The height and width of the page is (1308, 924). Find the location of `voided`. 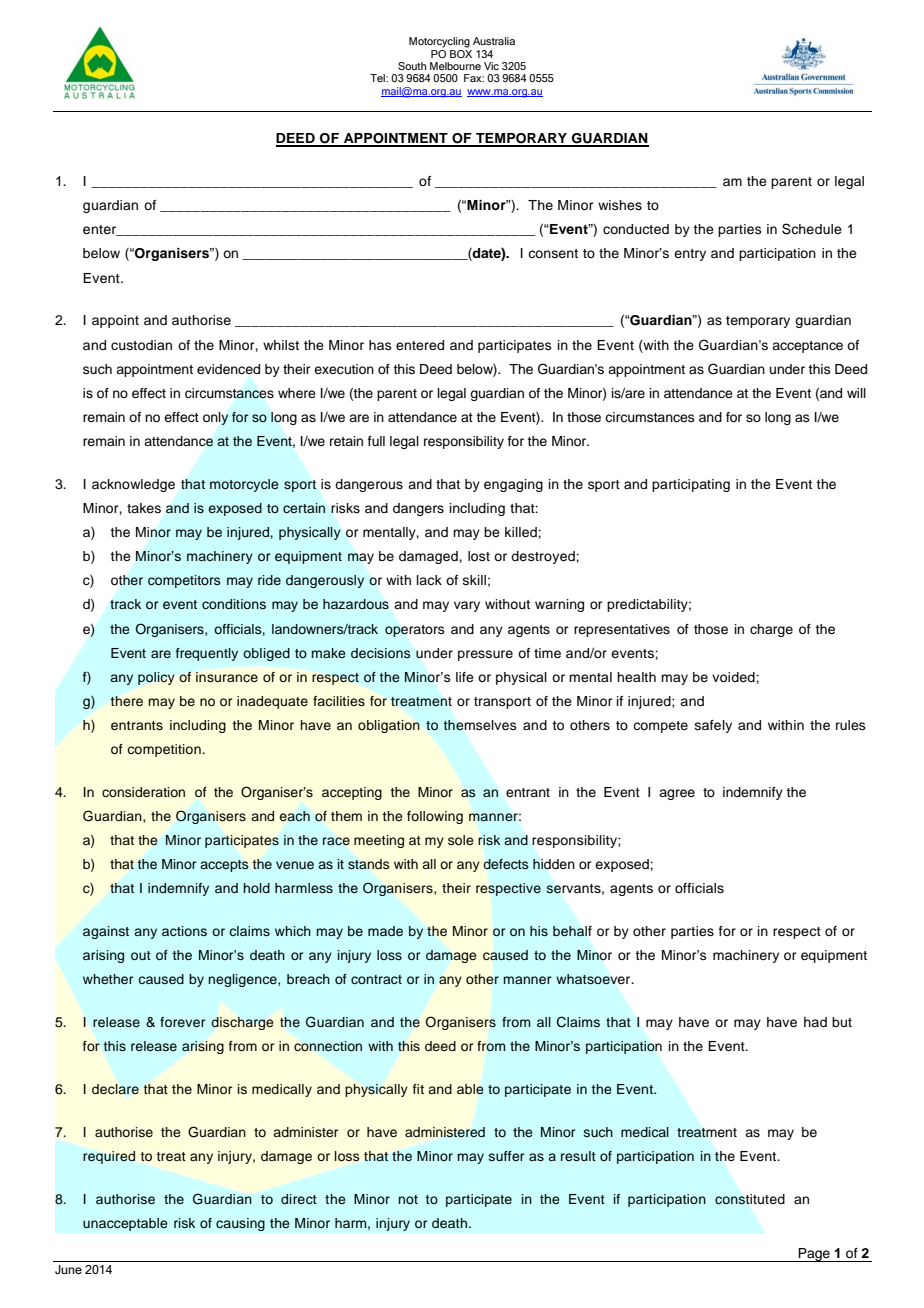

voided is located at coordinates (734, 677).
